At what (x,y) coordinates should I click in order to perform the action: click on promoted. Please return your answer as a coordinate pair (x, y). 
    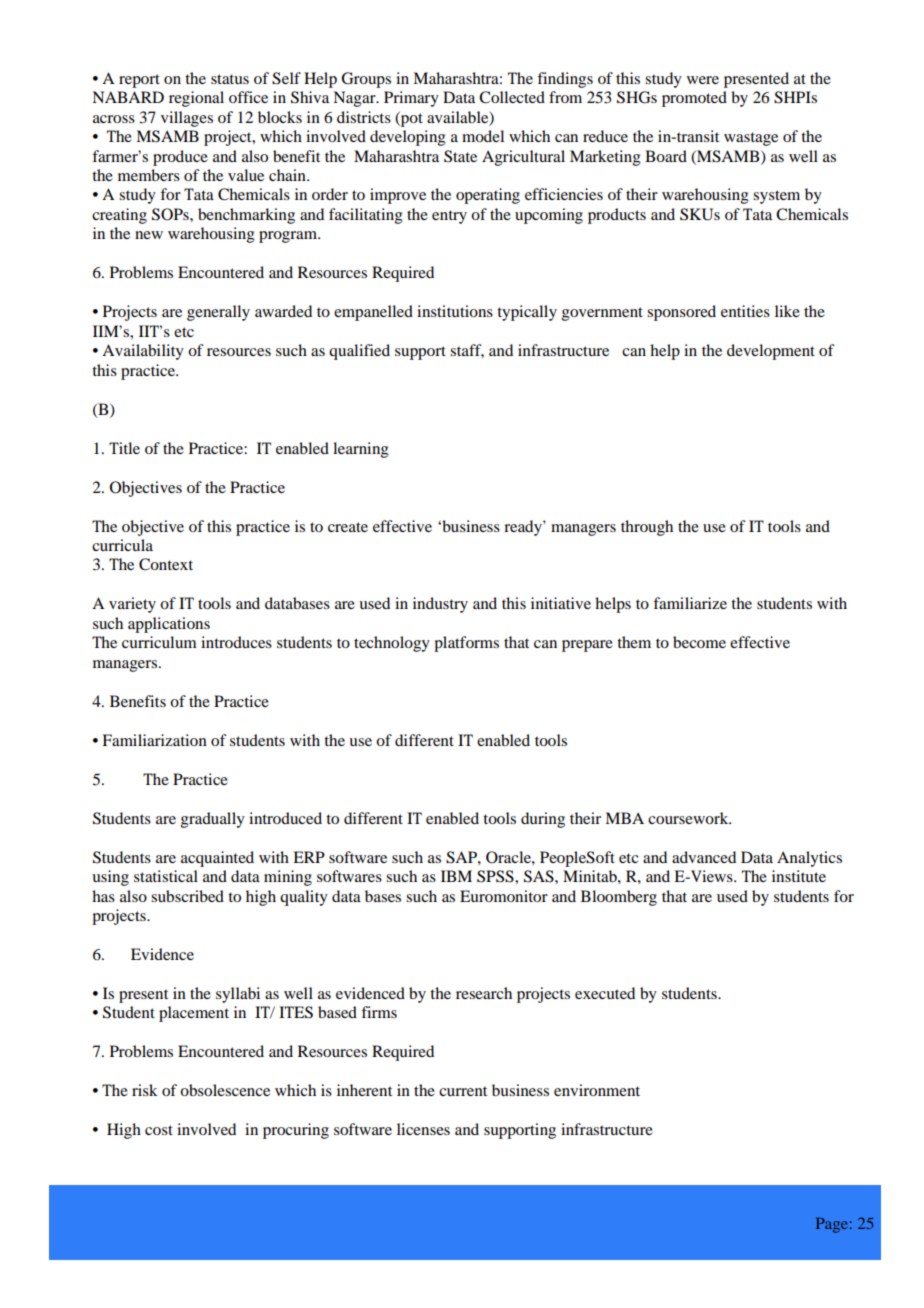
    Looking at the image, I should click on (694, 99).
